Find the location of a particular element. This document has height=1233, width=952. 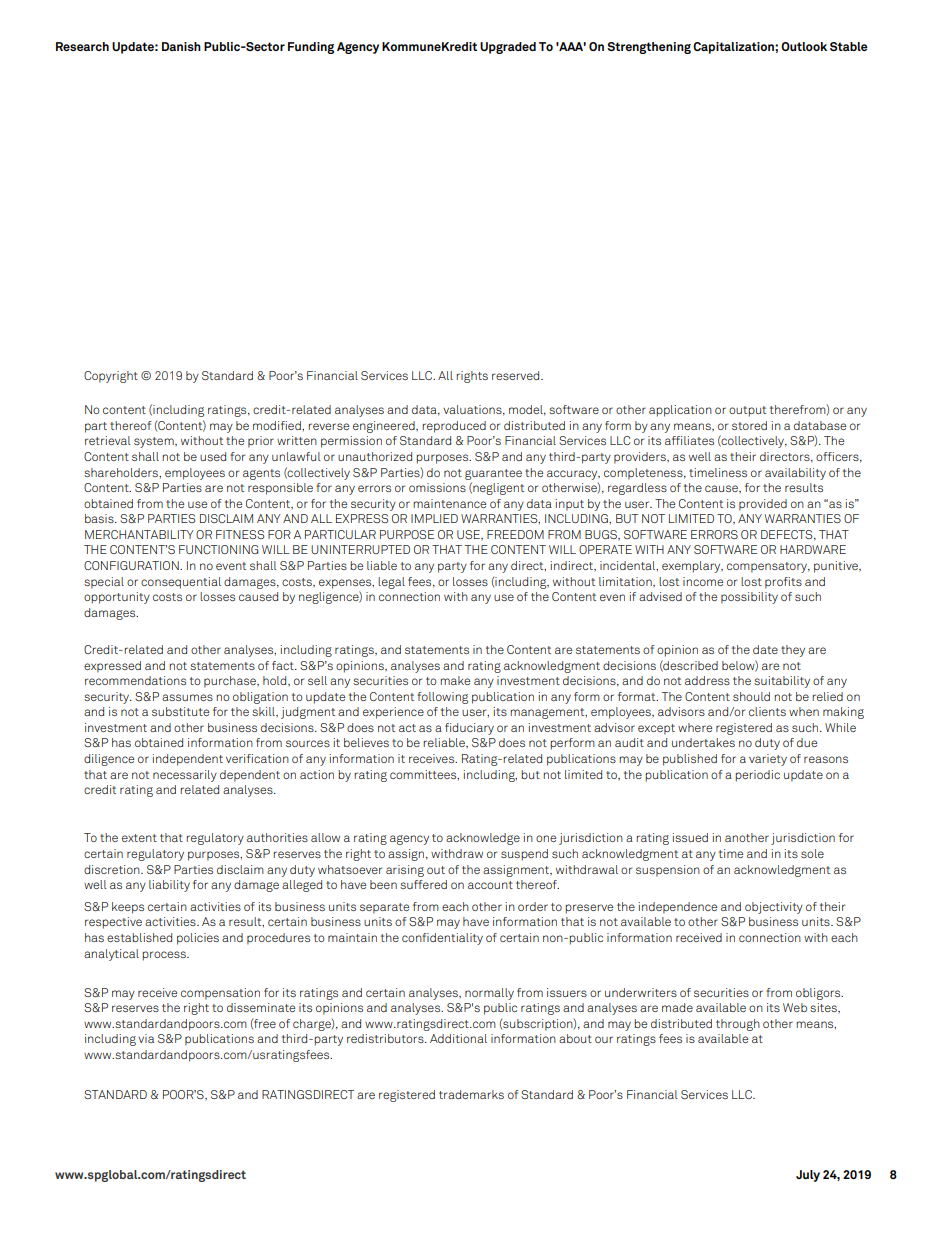

consequential is located at coordinates (181, 583).
